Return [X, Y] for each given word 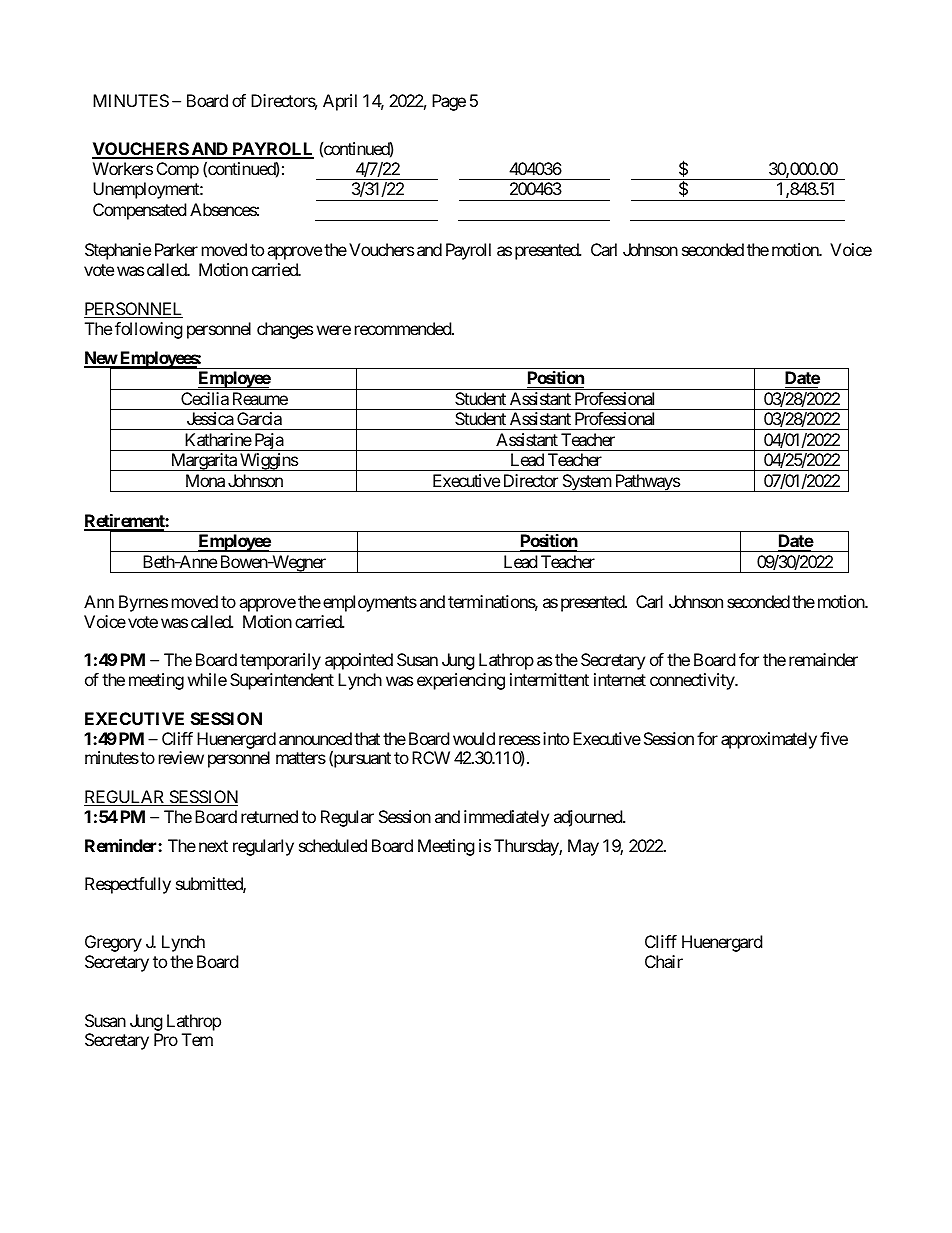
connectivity [693, 681]
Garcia [259, 418]
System [586, 483]
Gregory [113, 943]
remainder [823, 659]
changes [285, 330]
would [474, 738]
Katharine [218, 439]
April [340, 102]
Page [449, 102]
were [334, 330]
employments [370, 603]
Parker [176, 249]
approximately [769, 740]
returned [269, 816]
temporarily [280, 661]
